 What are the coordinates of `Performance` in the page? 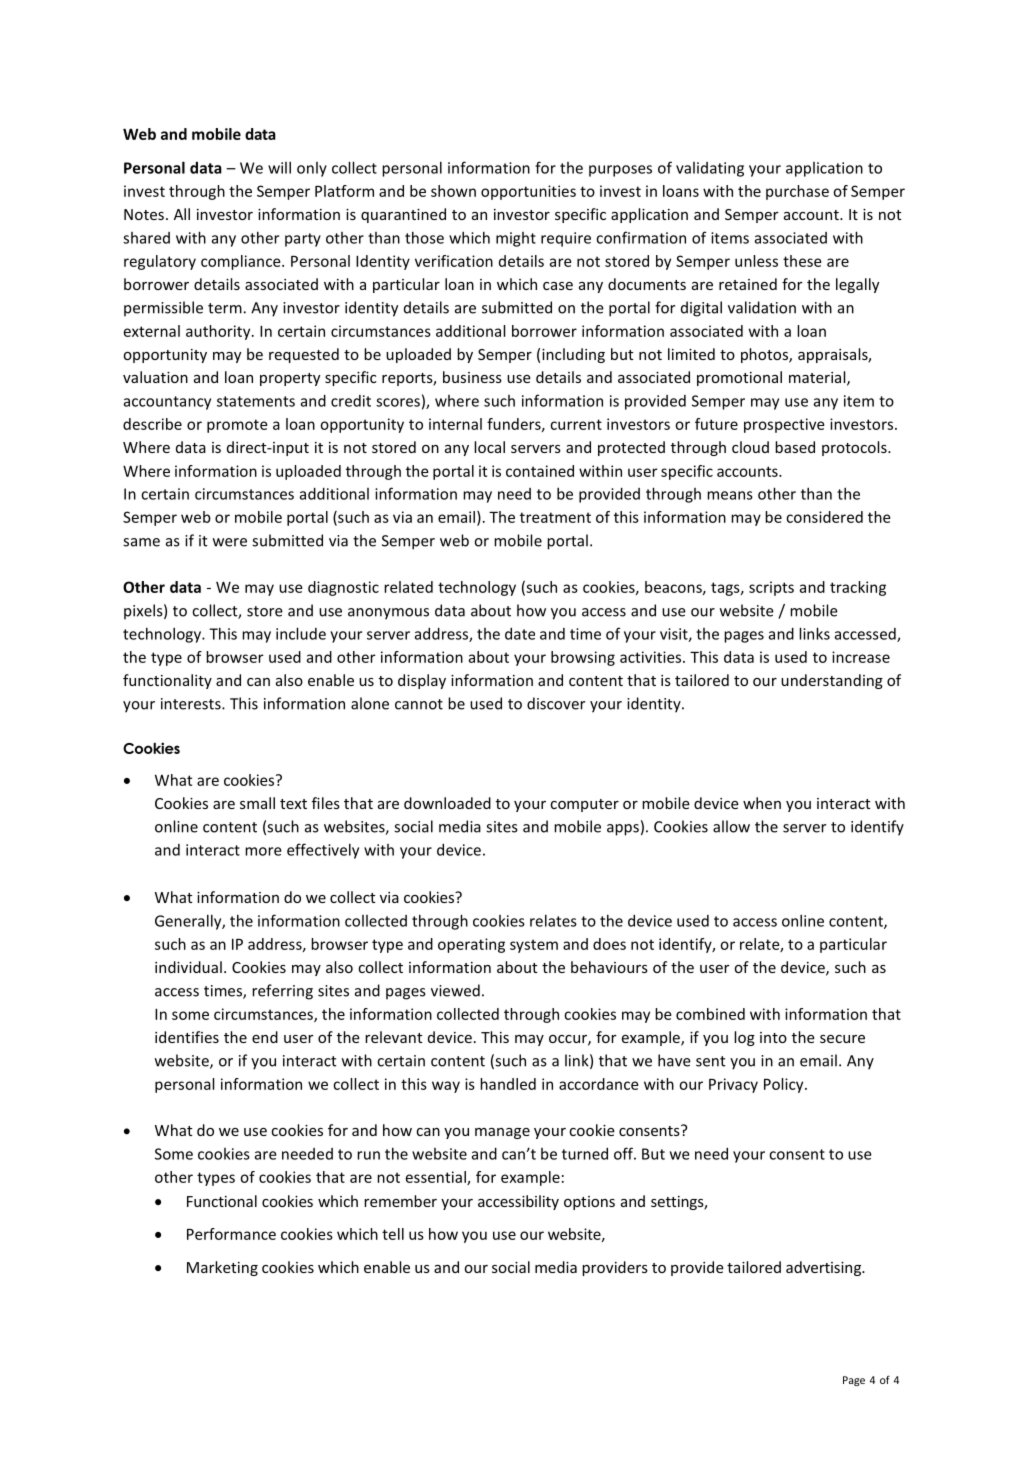 It's located at (231, 1234).
